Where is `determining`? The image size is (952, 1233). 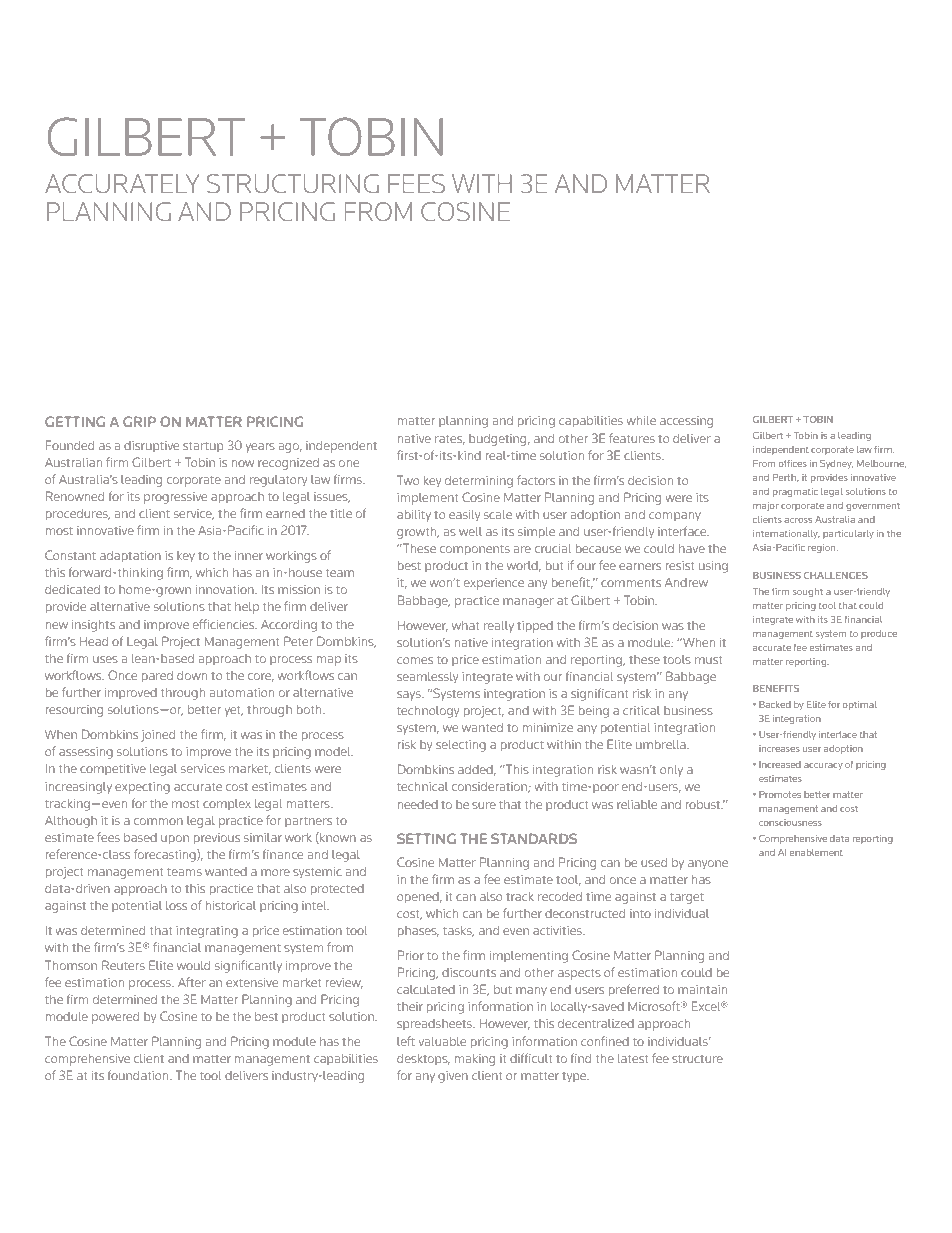 determining is located at coordinates (479, 482).
